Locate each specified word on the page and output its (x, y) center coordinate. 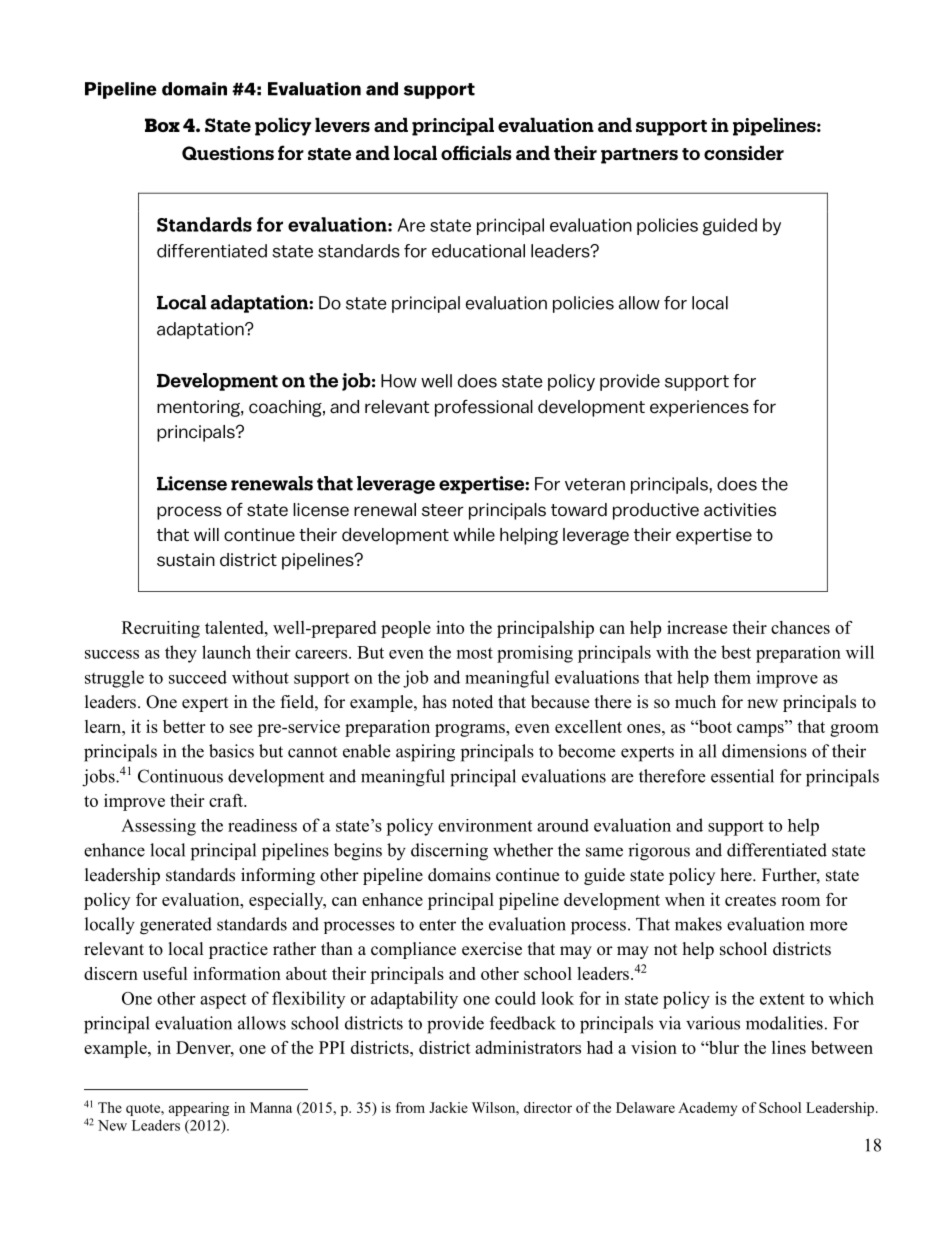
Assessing (158, 827)
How (399, 381)
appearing (199, 1109)
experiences (699, 408)
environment (485, 825)
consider (744, 152)
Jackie (448, 1107)
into (450, 627)
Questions (228, 153)
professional (484, 408)
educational (478, 251)
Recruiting (161, 629)
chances (800, 627)
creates (750, 900)
